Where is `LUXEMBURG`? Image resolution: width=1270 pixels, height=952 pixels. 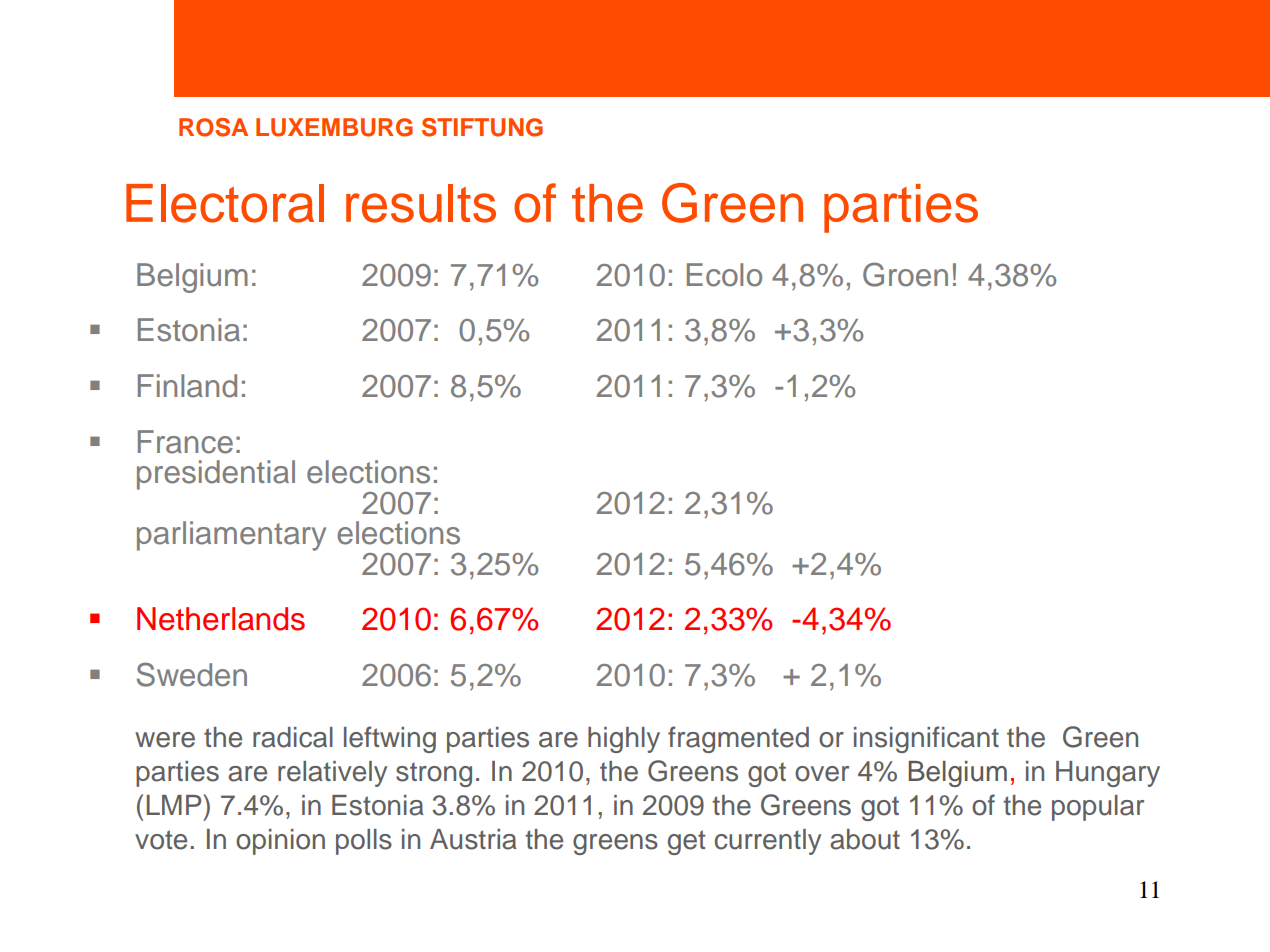
LUXEMBURG is located at coordinates (334, 127).
